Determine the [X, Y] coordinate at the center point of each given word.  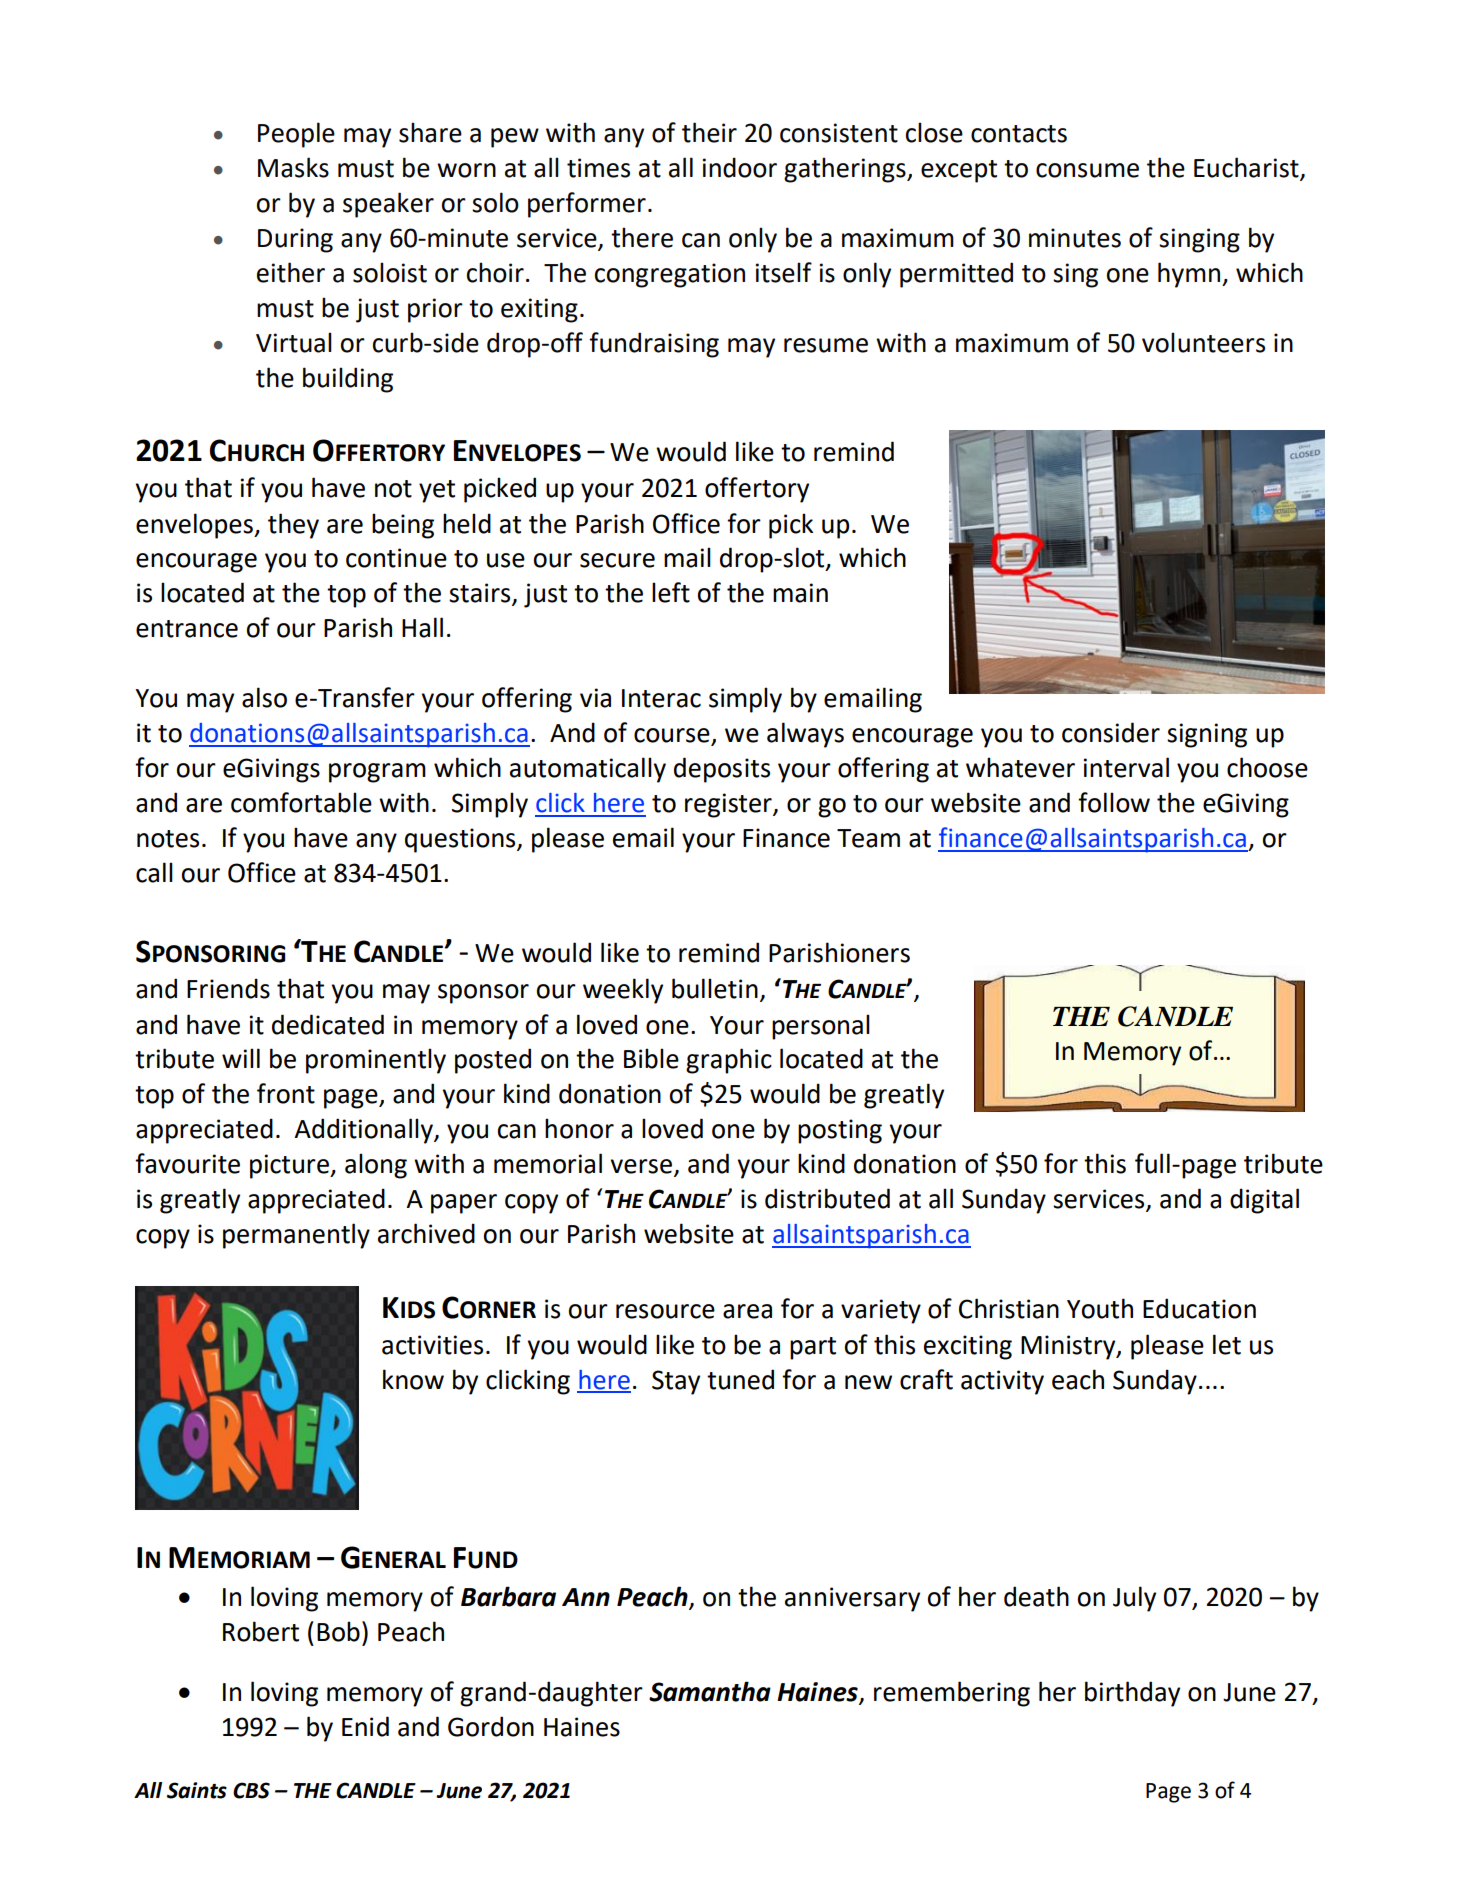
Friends [228, 988]
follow [1114, 802]
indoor [740, 167]
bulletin [715, 988]
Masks [293, 167]
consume [1087, 170]
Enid [365, 1726]
